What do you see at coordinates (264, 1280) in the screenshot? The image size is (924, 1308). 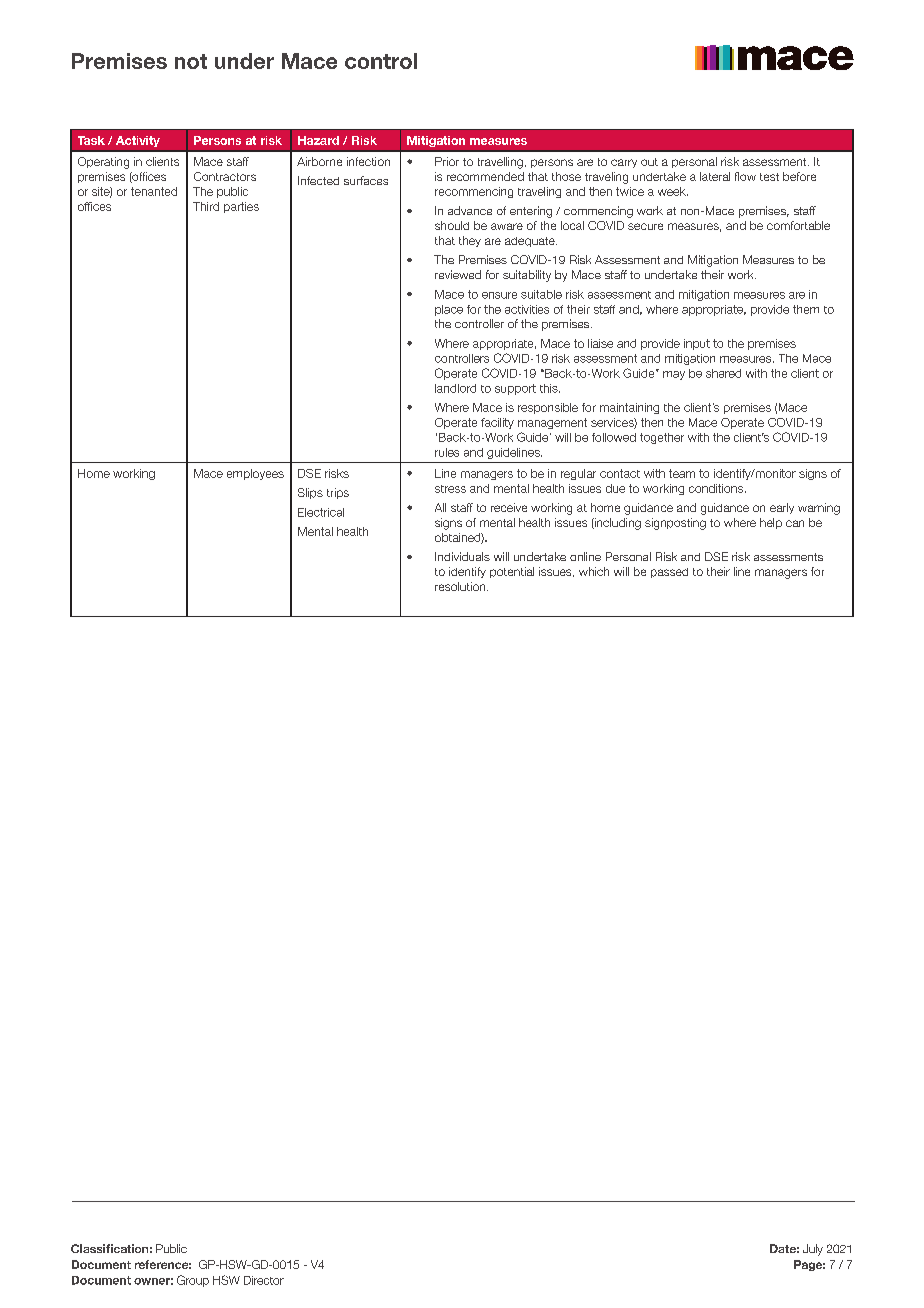 I see `Director` at bounding box center [264, 1280].
